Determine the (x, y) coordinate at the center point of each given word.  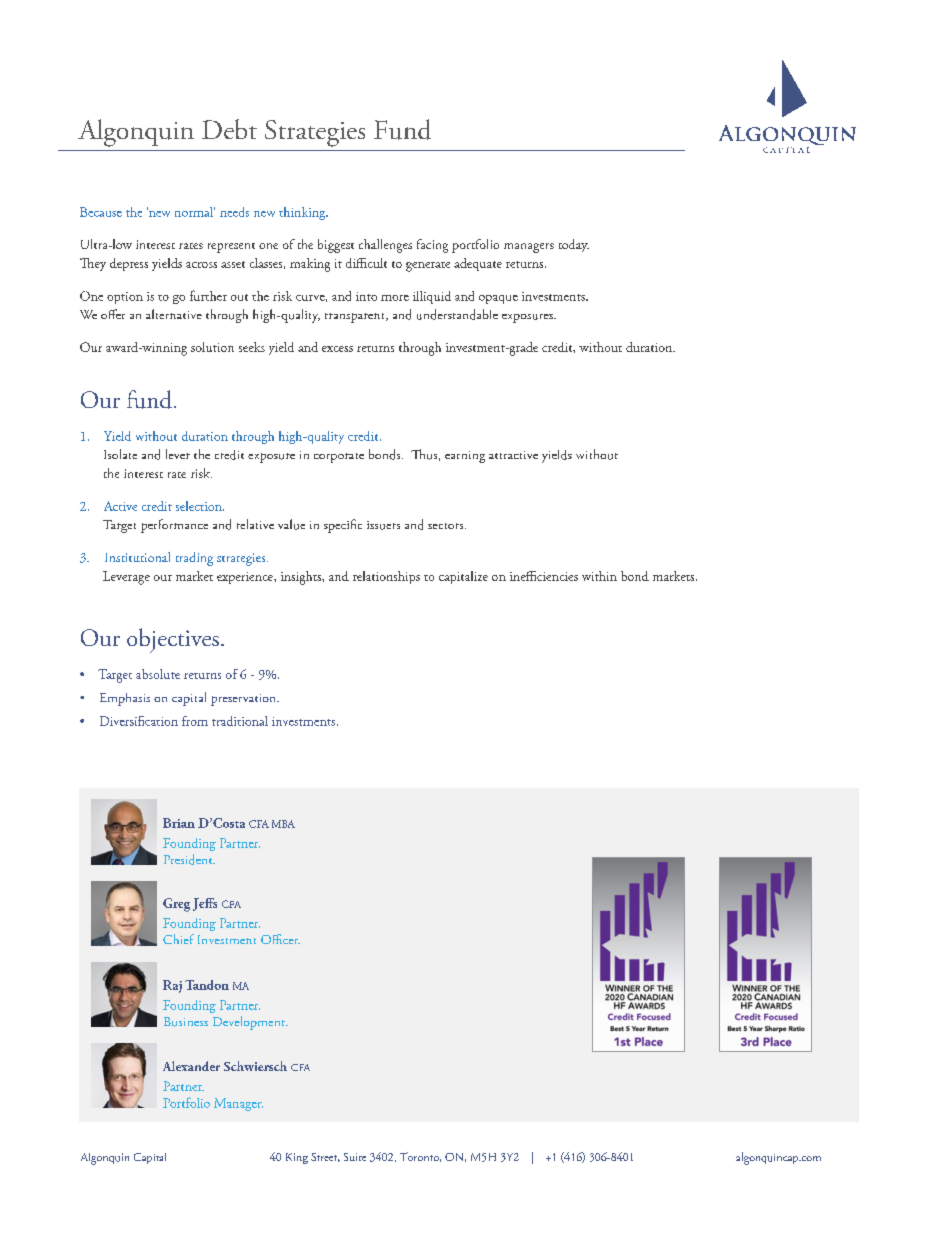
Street (325, 1157)
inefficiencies (544, 576)
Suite (355, 1157)
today (574, 245)
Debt (229, 129)
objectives (173, 640)
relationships (386, 577)
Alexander (191, 1066)
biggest (336, 246)
